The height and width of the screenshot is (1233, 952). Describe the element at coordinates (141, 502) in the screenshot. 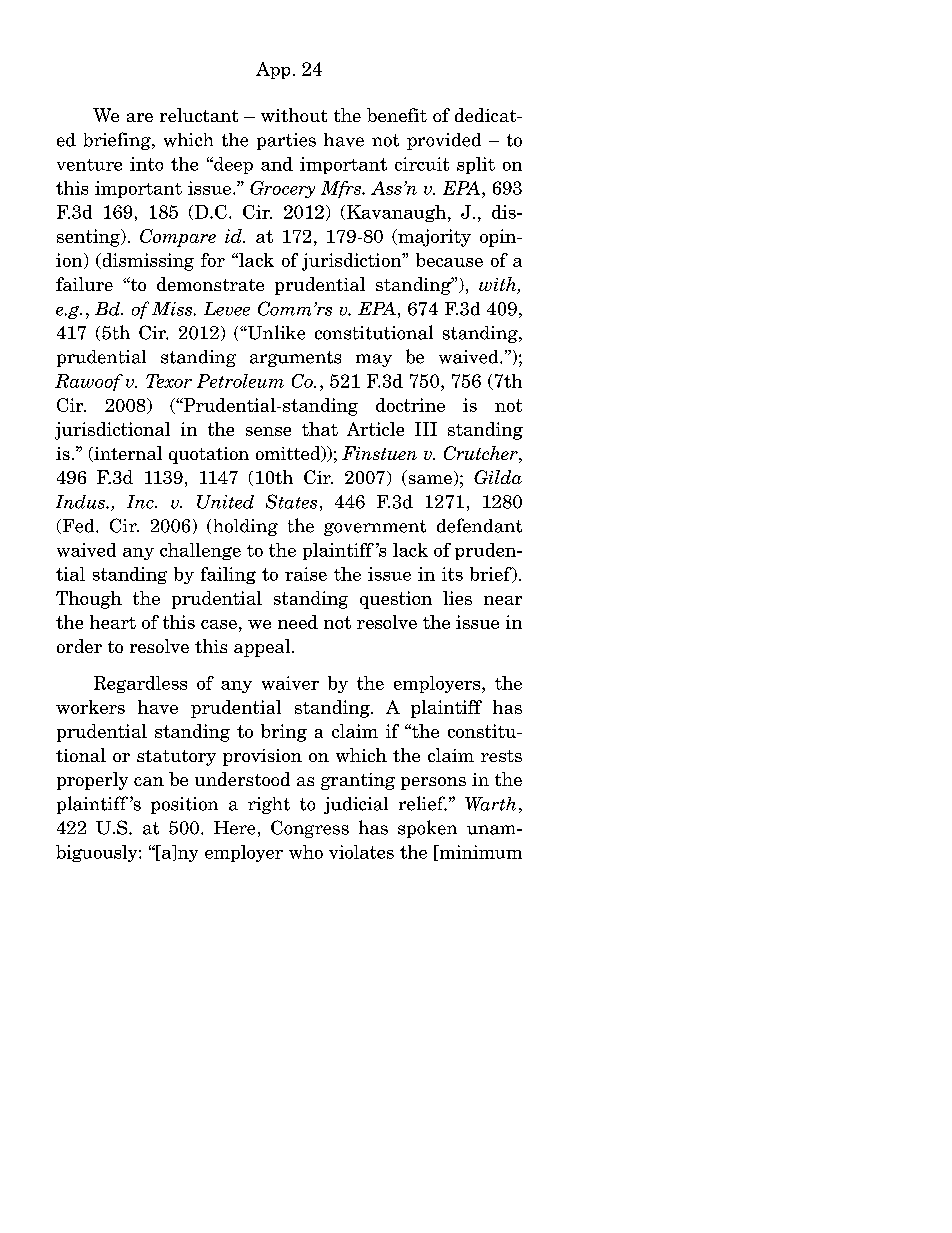

I see `Inc` at that location.
